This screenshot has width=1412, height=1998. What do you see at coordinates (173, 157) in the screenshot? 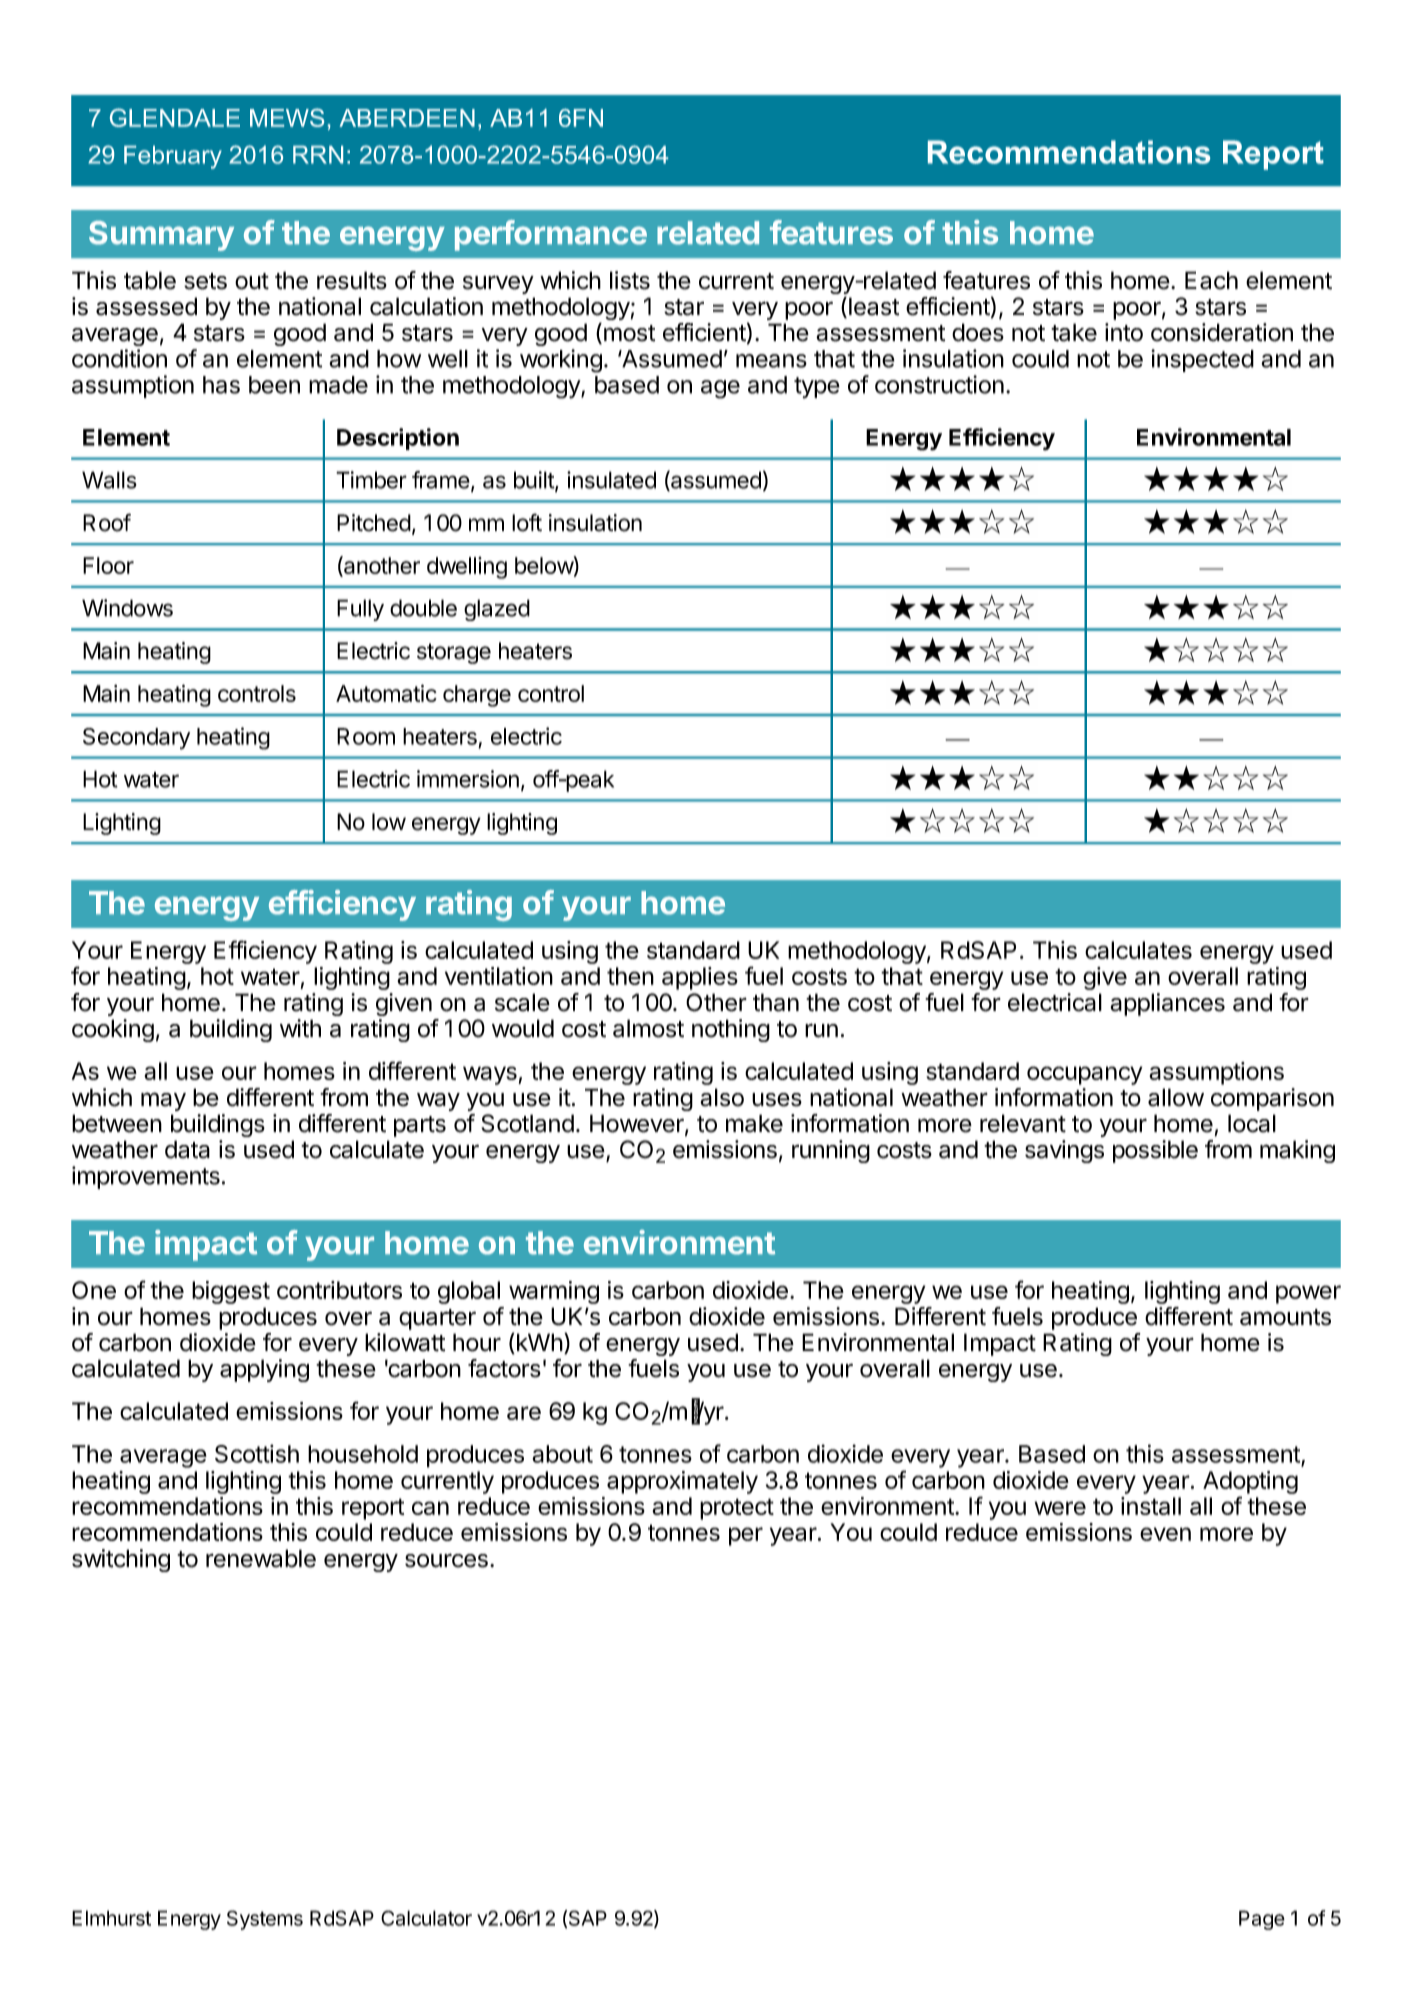
I see `February` at bounding box center [173, 157].
